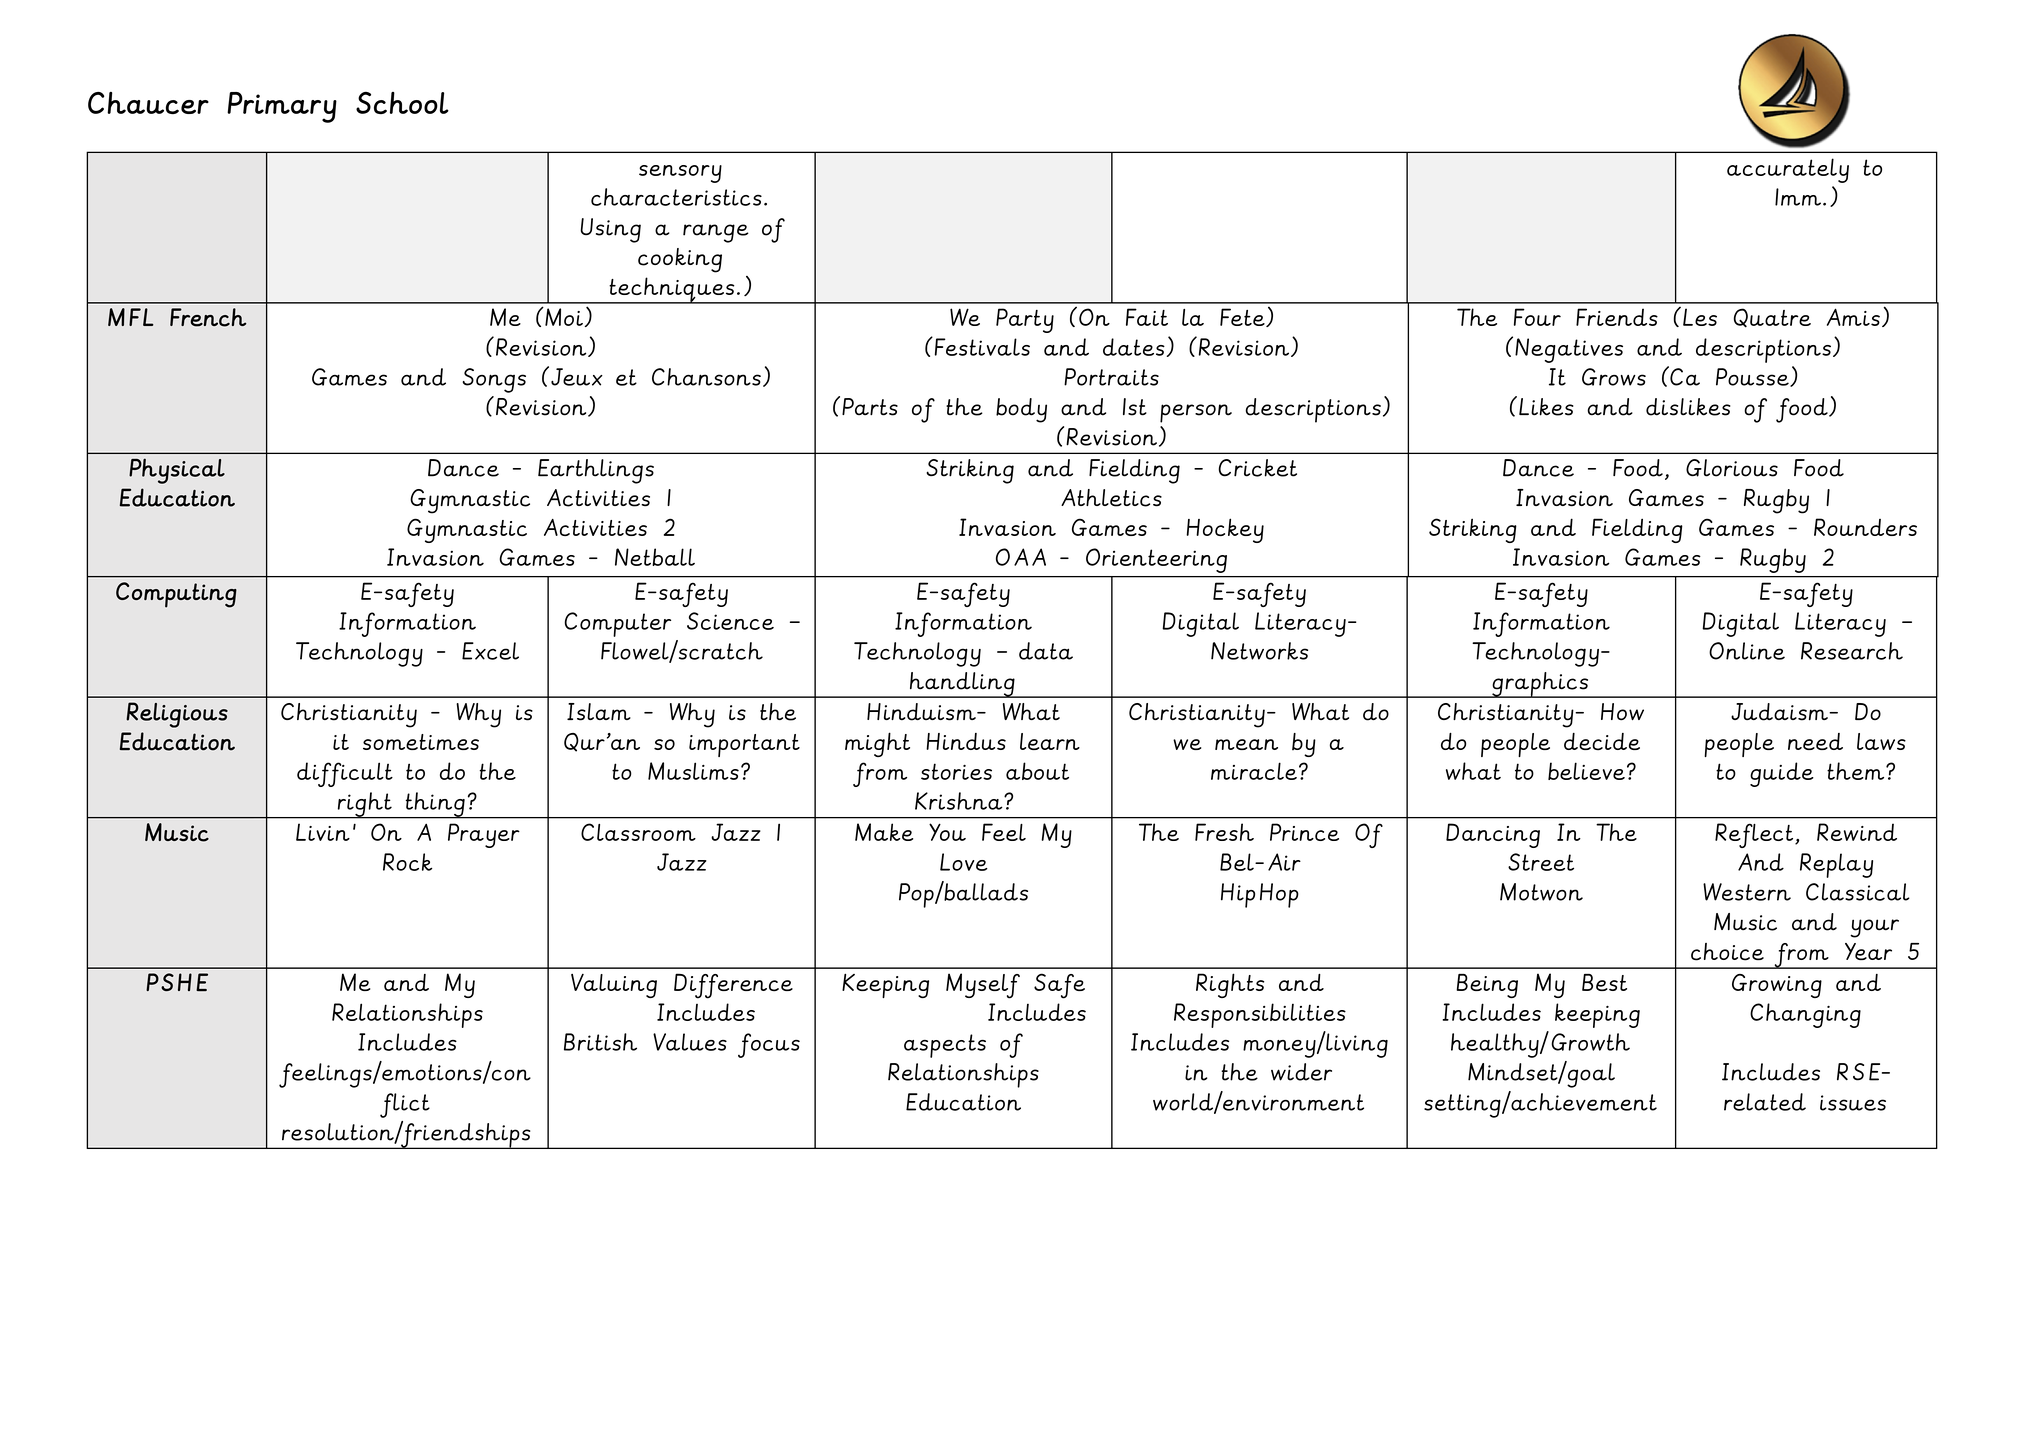 This screenshot has height=1435, width=2029. What do you see at coordinates (176, 595) in the screenshot?
I see `Computing` at bounding box center [176, 595].
